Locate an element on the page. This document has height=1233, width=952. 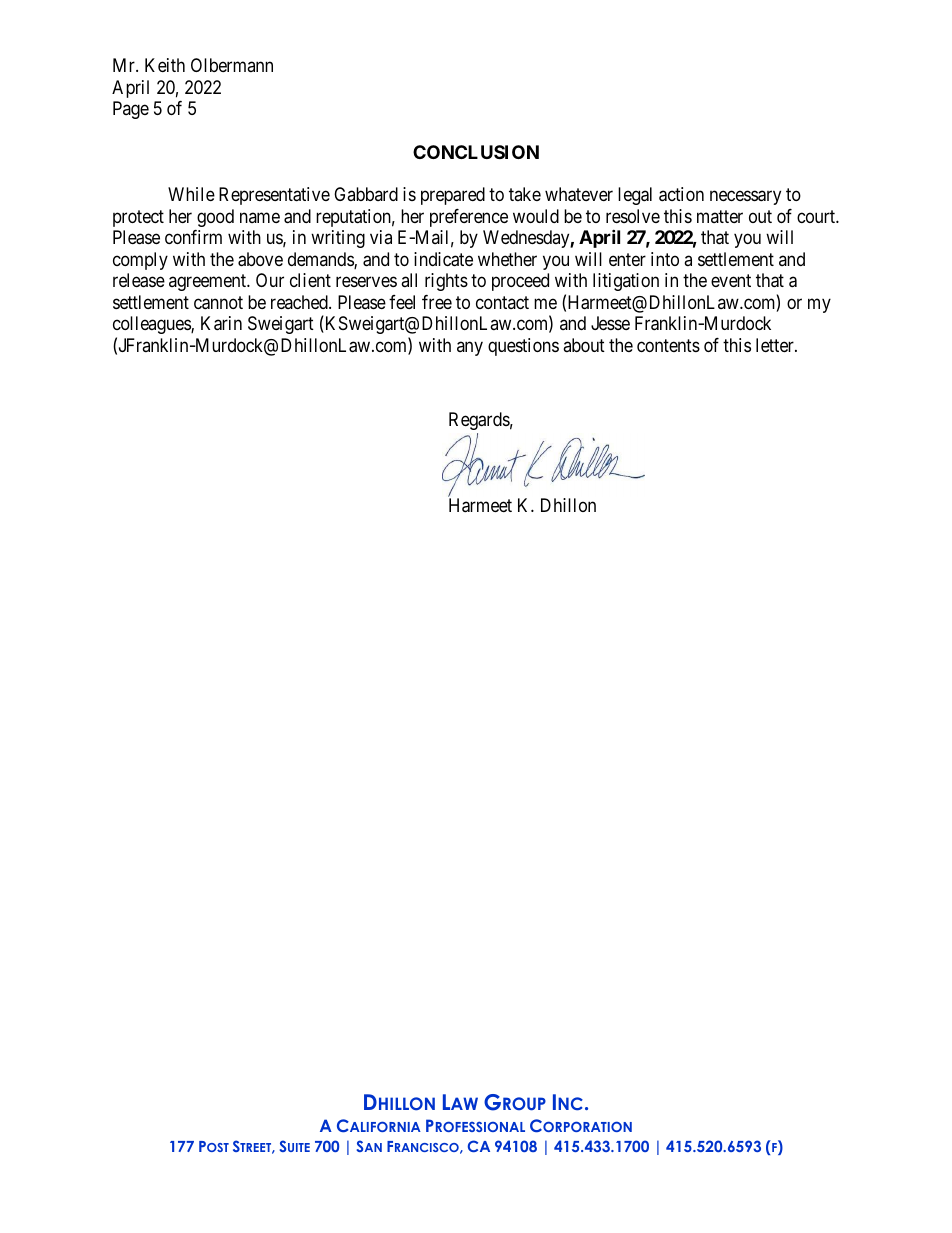
indicate is located at coordinates (443, 259).
